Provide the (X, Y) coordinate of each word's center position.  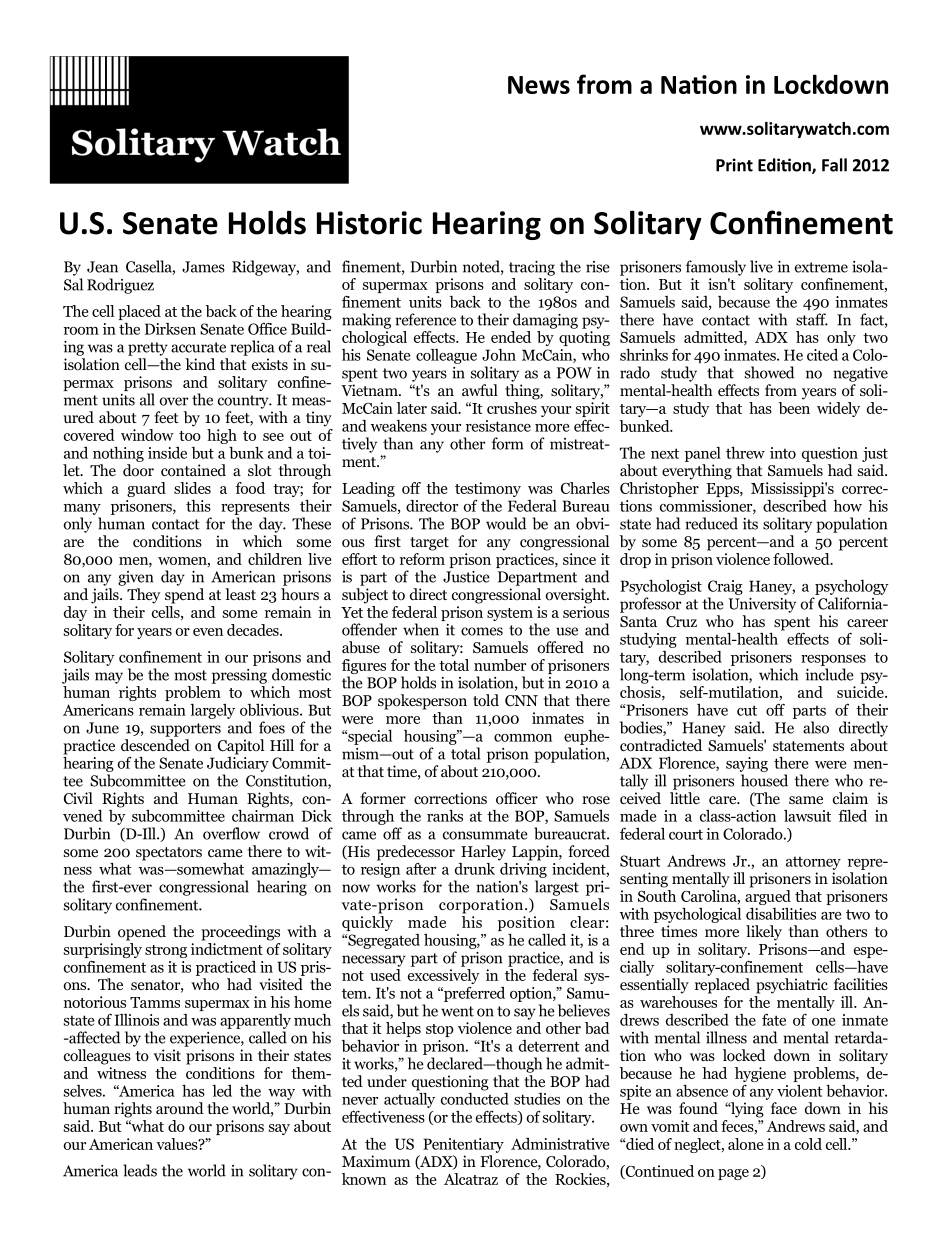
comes (482, 631)
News (539, 85)
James (203, 267)
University (762, 605)
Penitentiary (463, 1145)
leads (140, 1170)
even (208, 632)
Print (734, 165)
